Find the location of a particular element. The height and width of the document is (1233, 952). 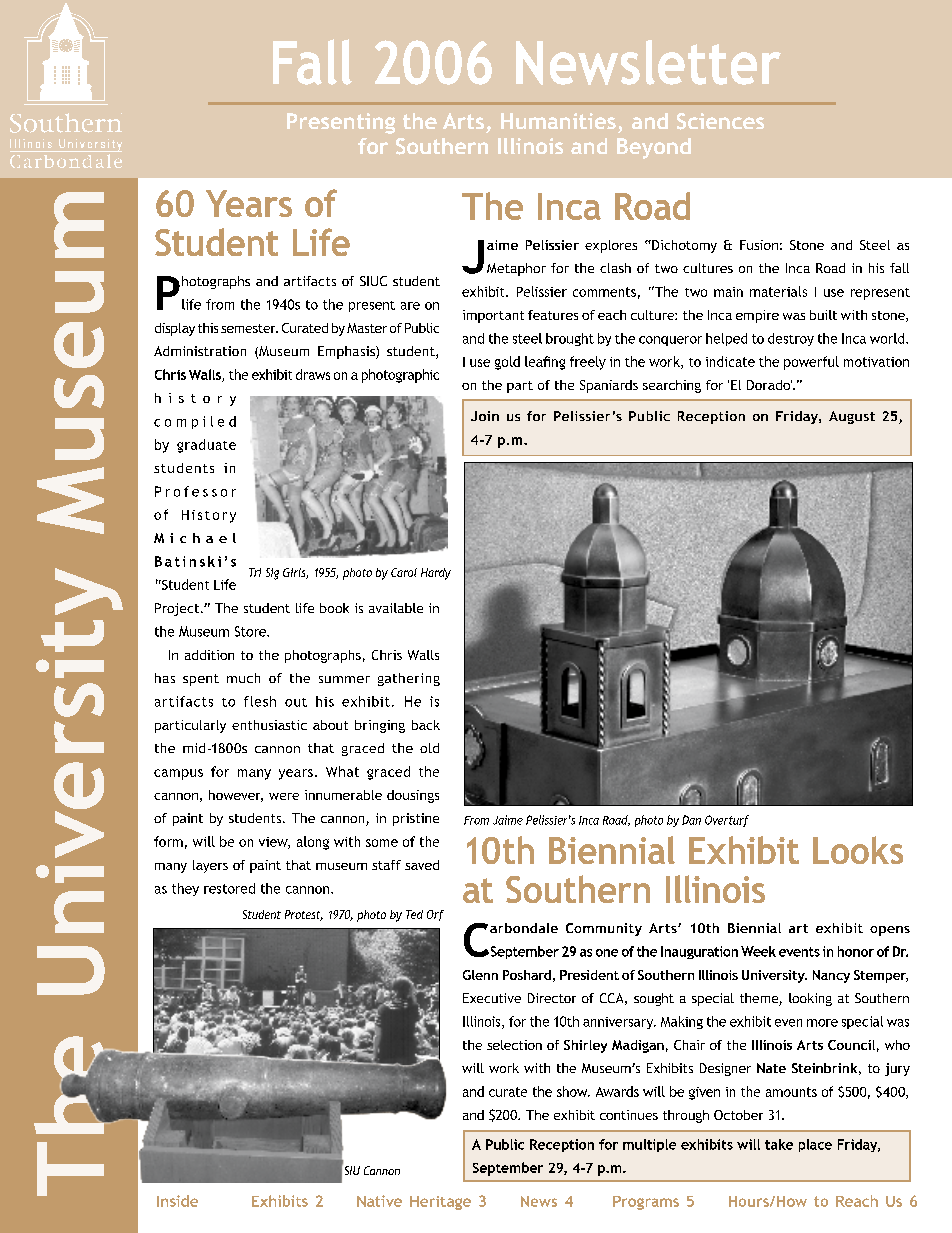

semester is located at coordinates (249, 328).
